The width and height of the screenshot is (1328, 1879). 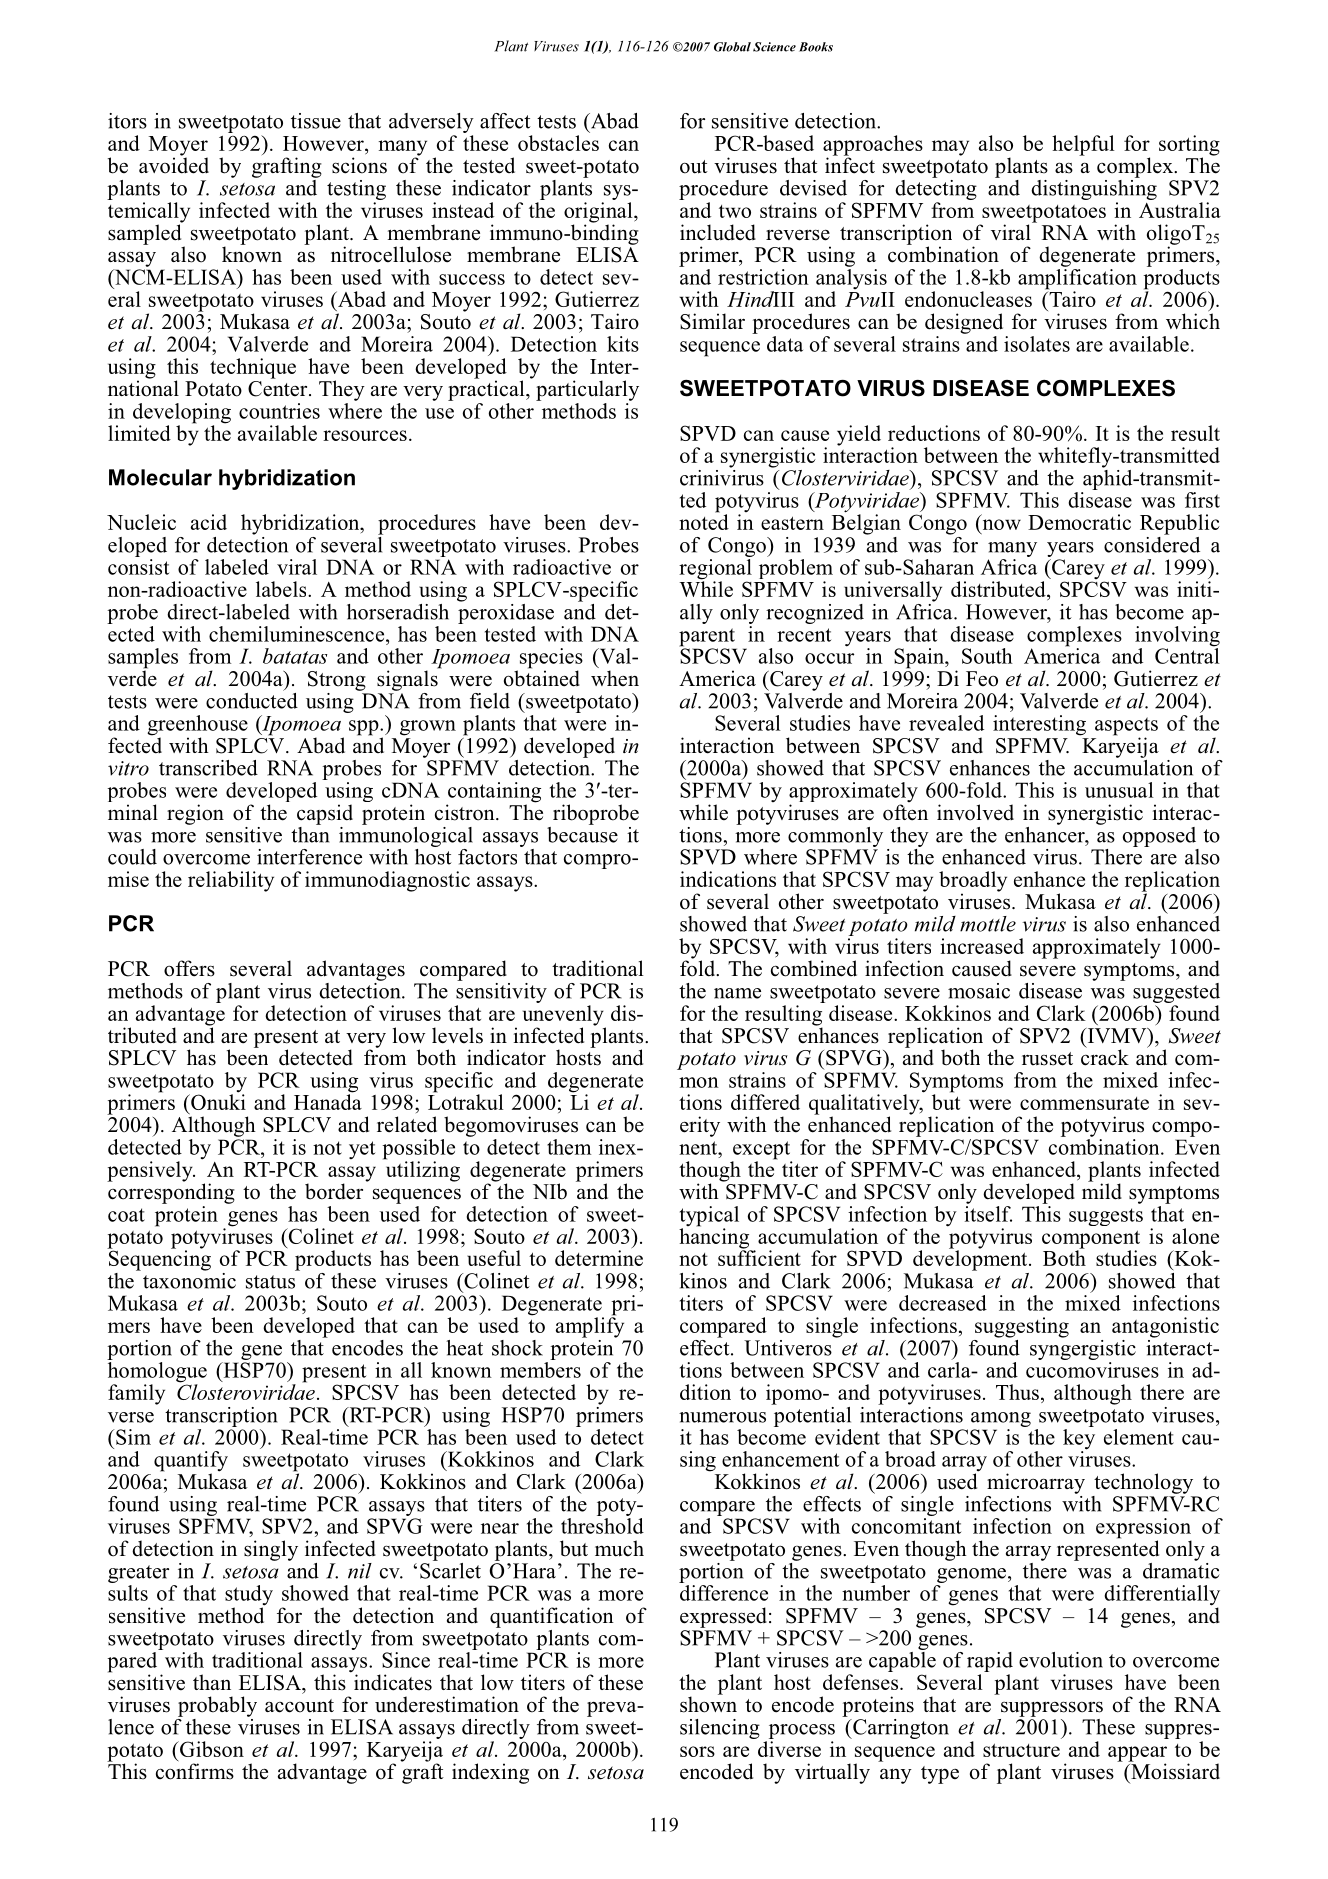 What do you see at coordinates (231, 881) in the screenshot?
I see `reliability` at bounding box center [231, 881].
